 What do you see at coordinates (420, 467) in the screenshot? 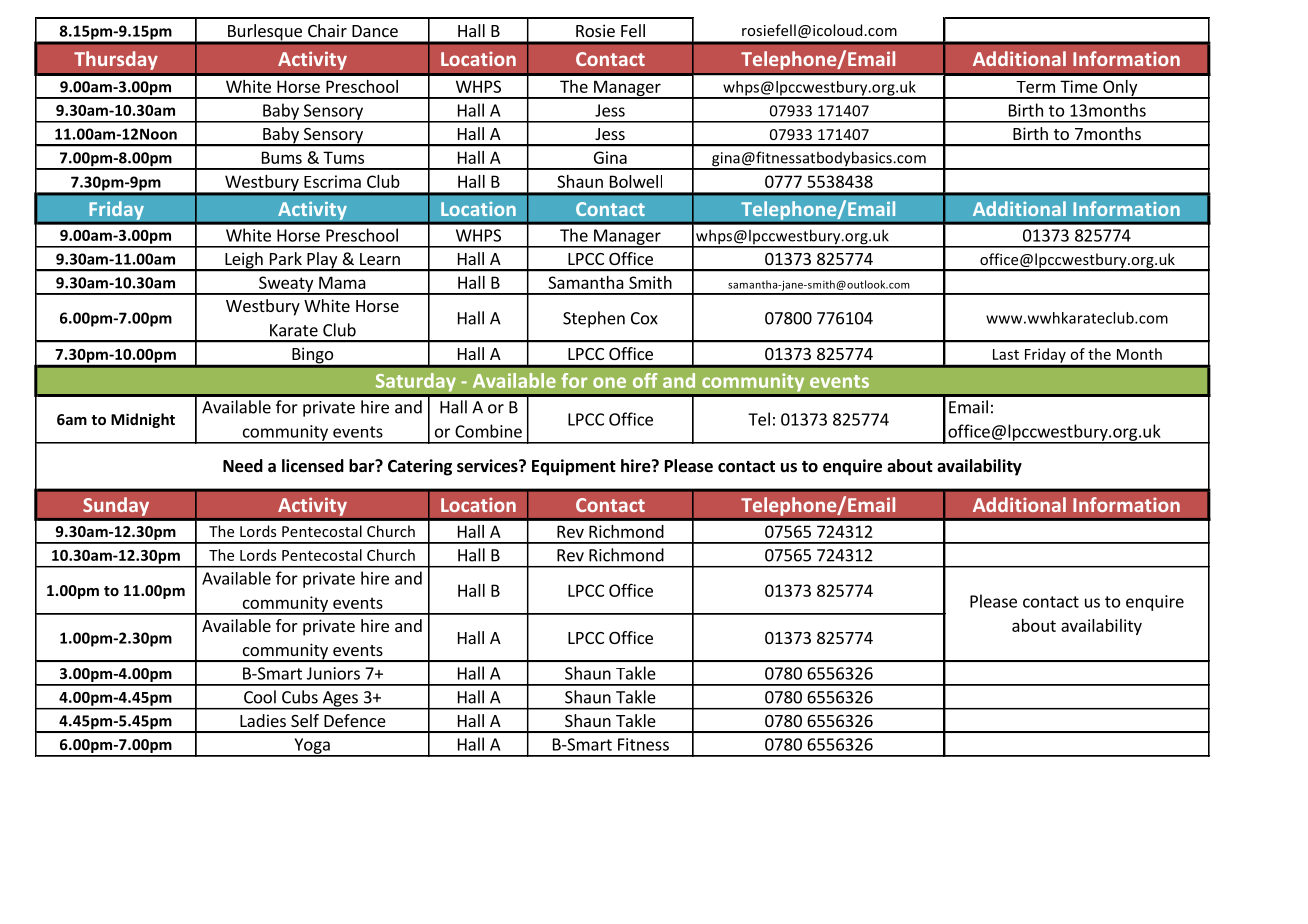
I see `Catering` at bounding box center [420, 467].
